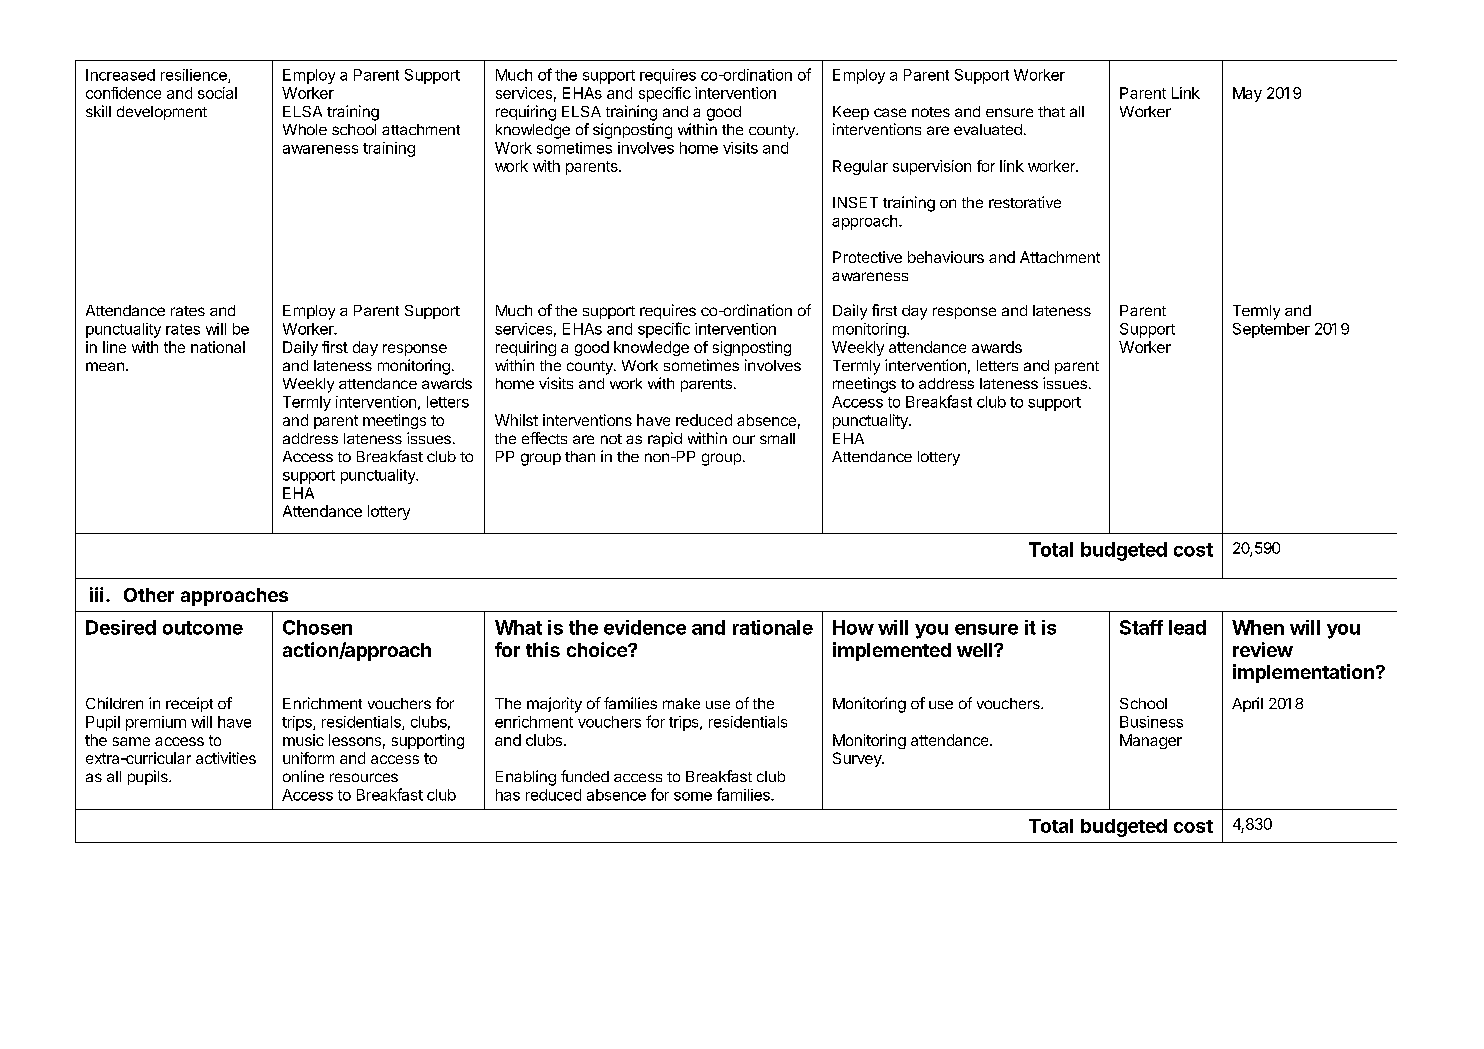 This screenshot has height=1049, width=1484. What do you see at coordinates (1141, 627) in the screenshot?
I see `Staff` at bounding box center [1141, 627].
